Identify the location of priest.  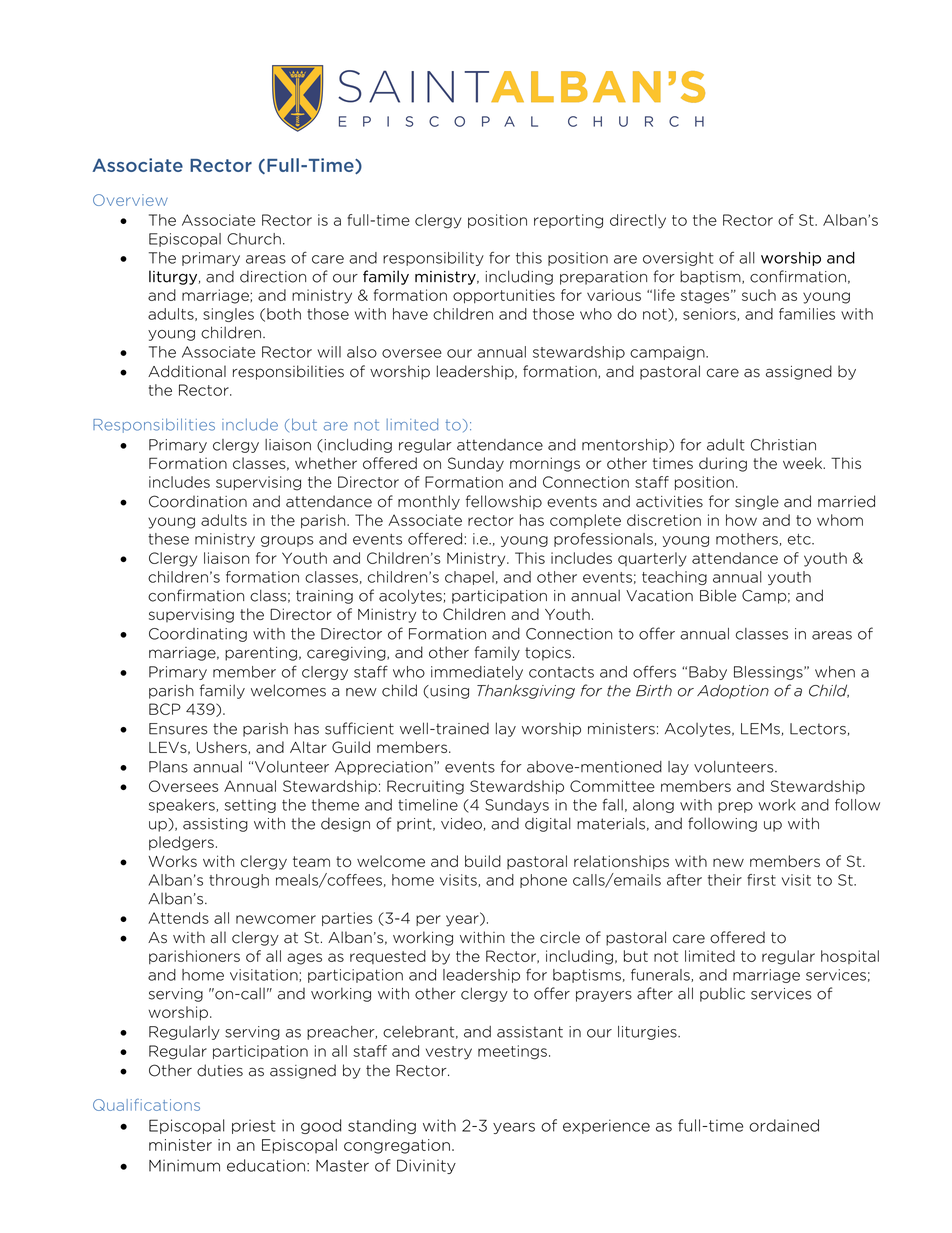
(254, 1126).
